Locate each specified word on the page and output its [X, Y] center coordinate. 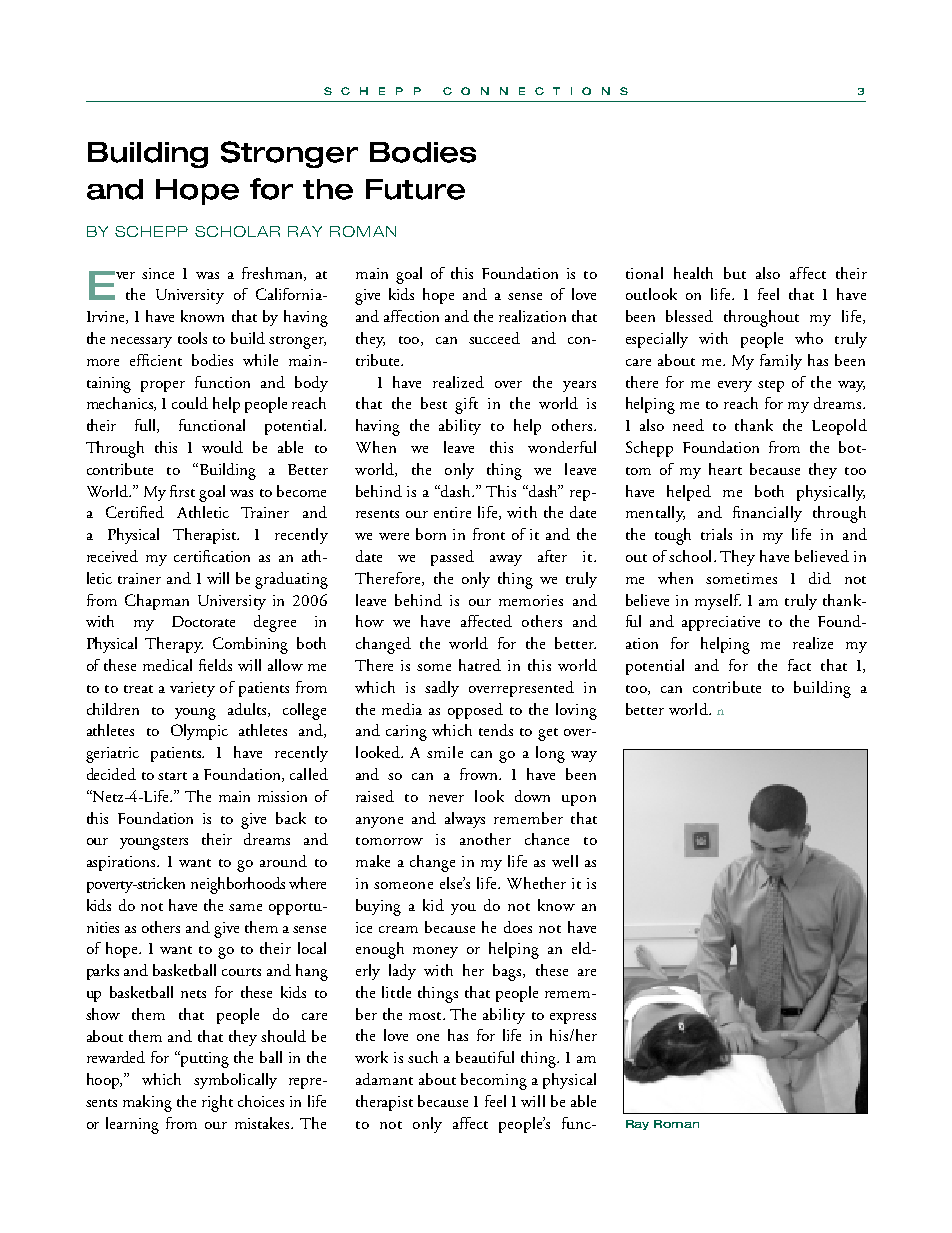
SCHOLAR [237, 231]
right [217, 1103]
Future [415, 189]
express [573, 1018]
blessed [689, 316]
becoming [494, 1081]
